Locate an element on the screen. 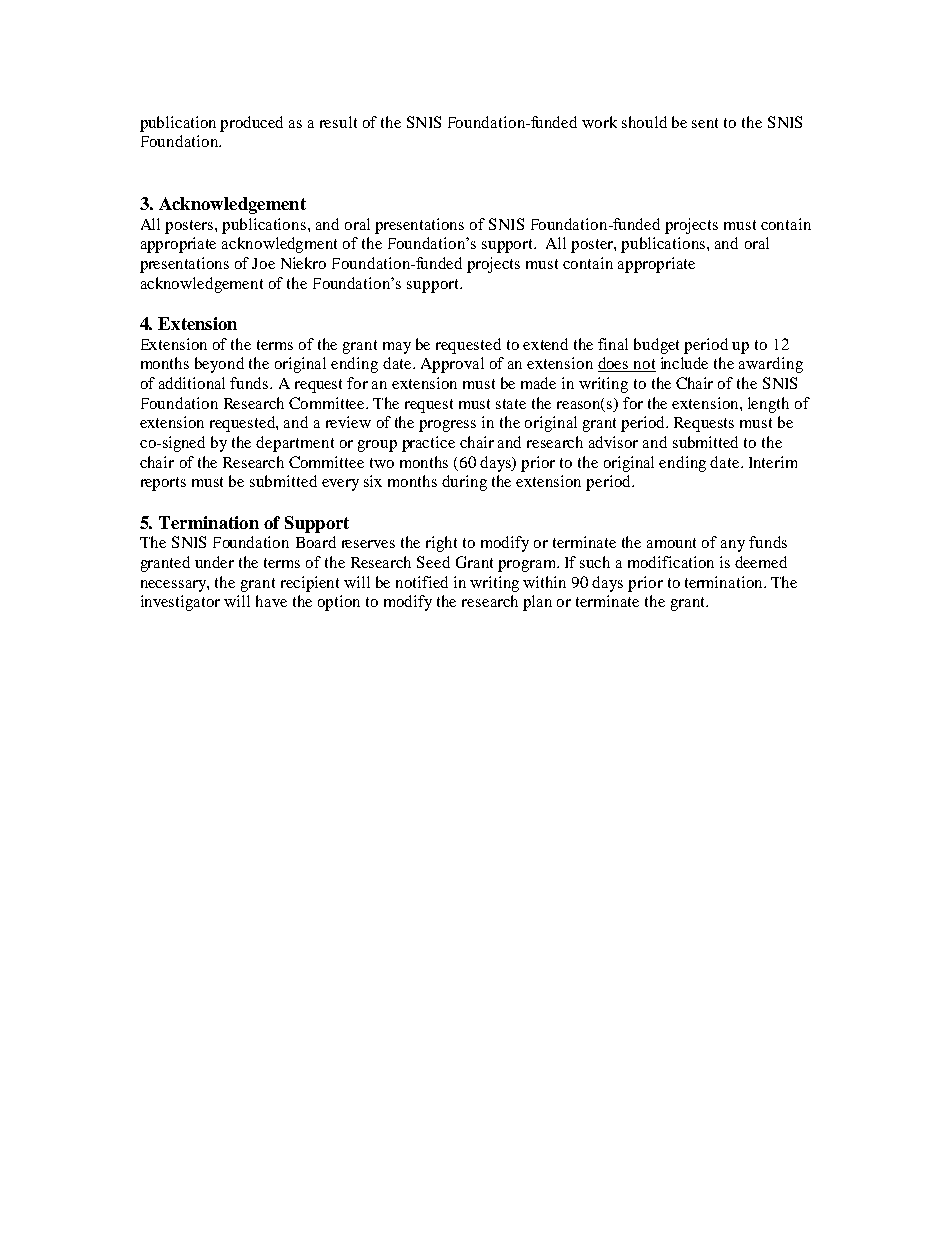 The height and width of the screenshot is (1233, 952). department is located at coordinates (295, 444).
